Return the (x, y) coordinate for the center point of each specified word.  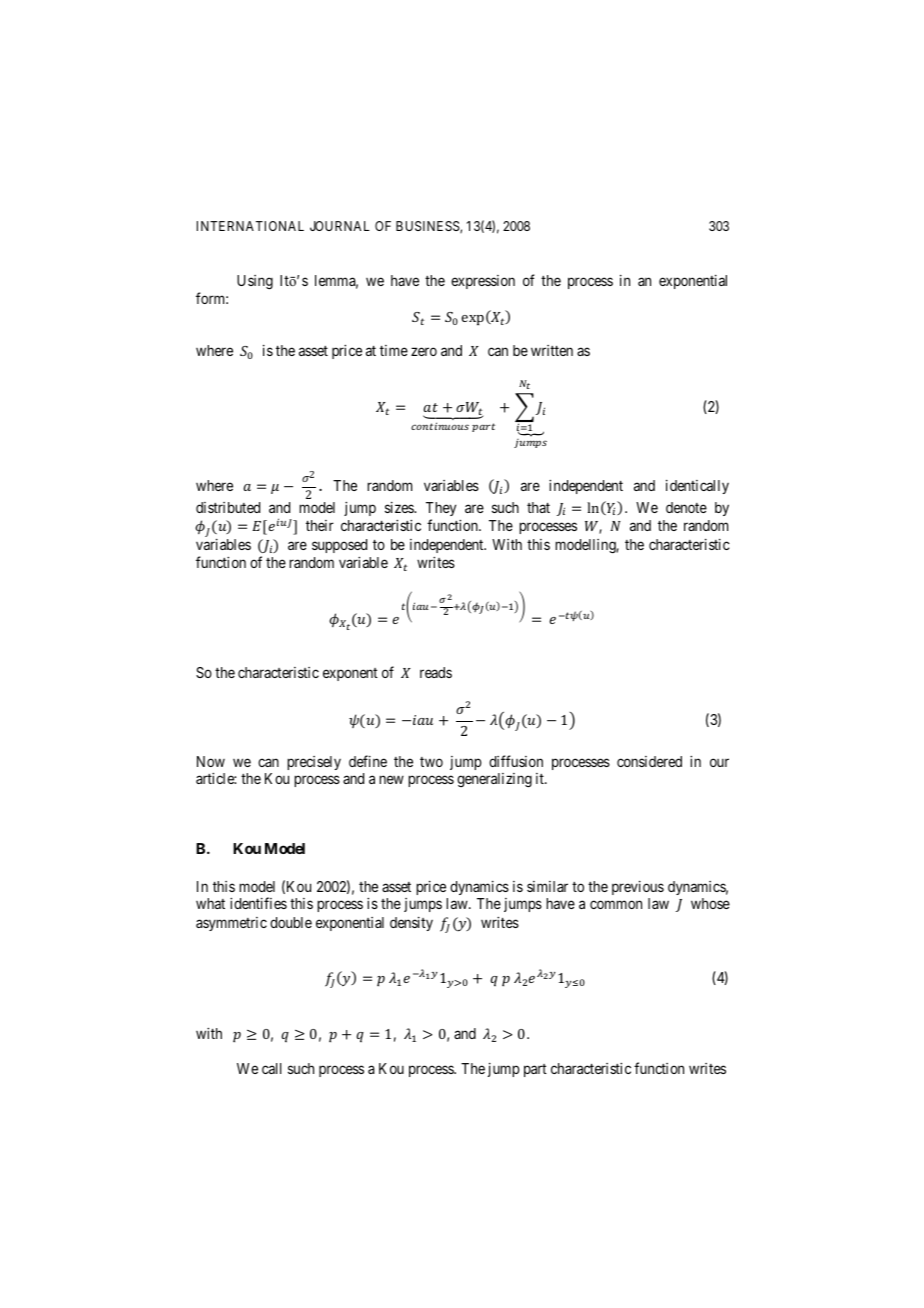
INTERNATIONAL (250, 226)
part (535, 1070)
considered (649, 761)
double (291, 922)
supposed (339, 546)
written (552, 350)
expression (483, 282)
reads (436, 672)
